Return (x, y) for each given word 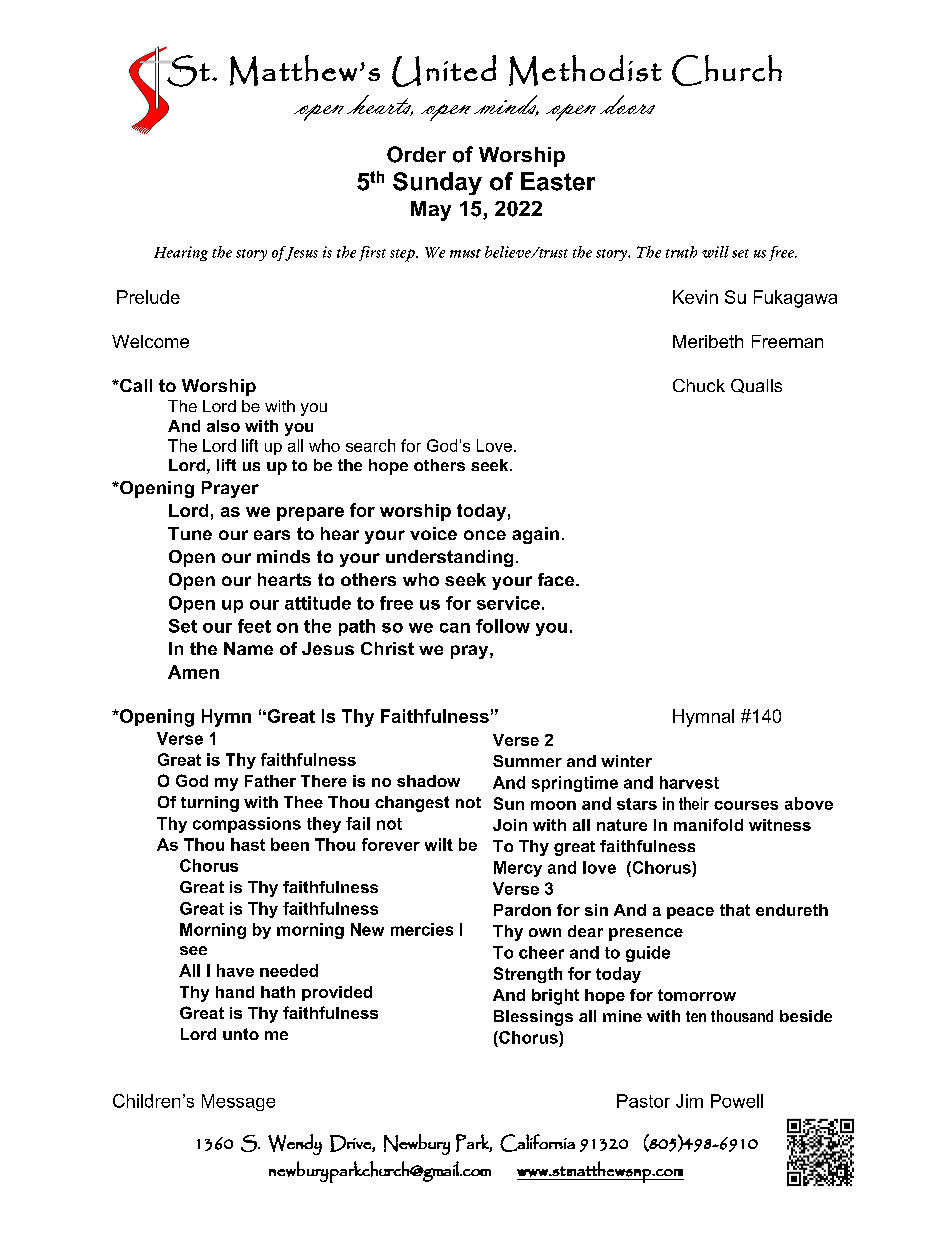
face (557, 579)
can (455, 628)
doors (627, 104)
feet (254, 626)
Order (416, 154)
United (444, 71)
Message (238, 1102)
